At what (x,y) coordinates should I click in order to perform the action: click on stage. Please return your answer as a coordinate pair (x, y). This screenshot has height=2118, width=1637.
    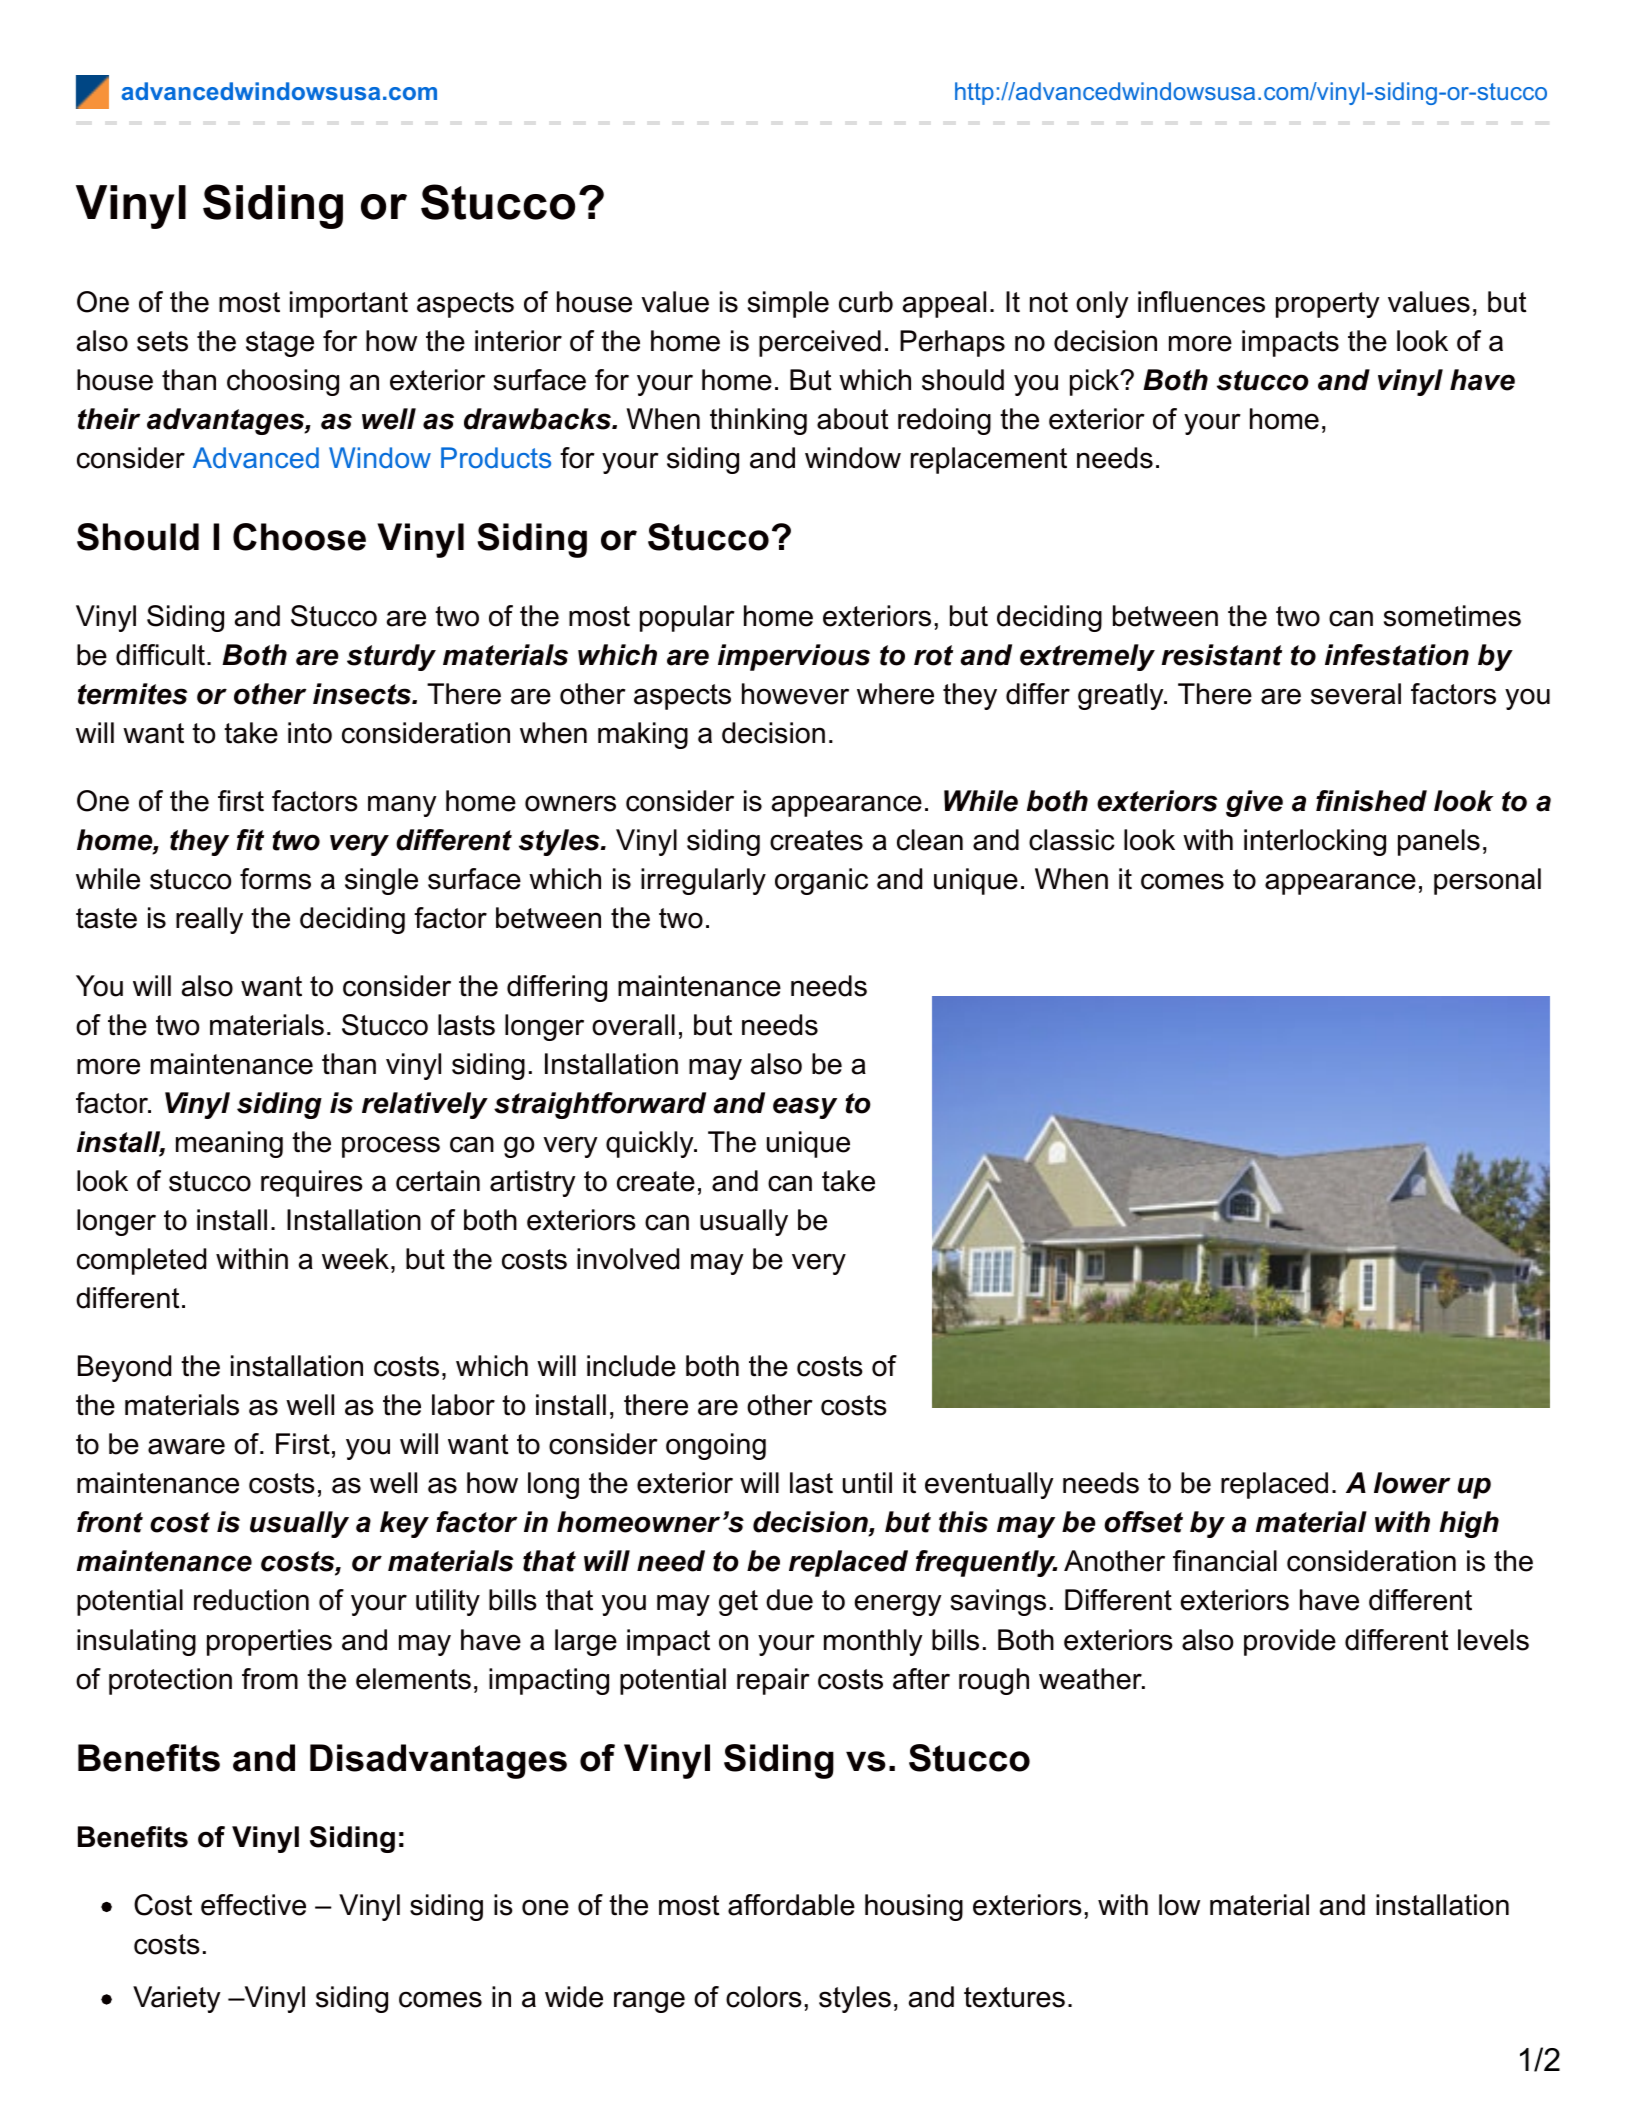
    Looking at the image, I should click on (280, 344).
